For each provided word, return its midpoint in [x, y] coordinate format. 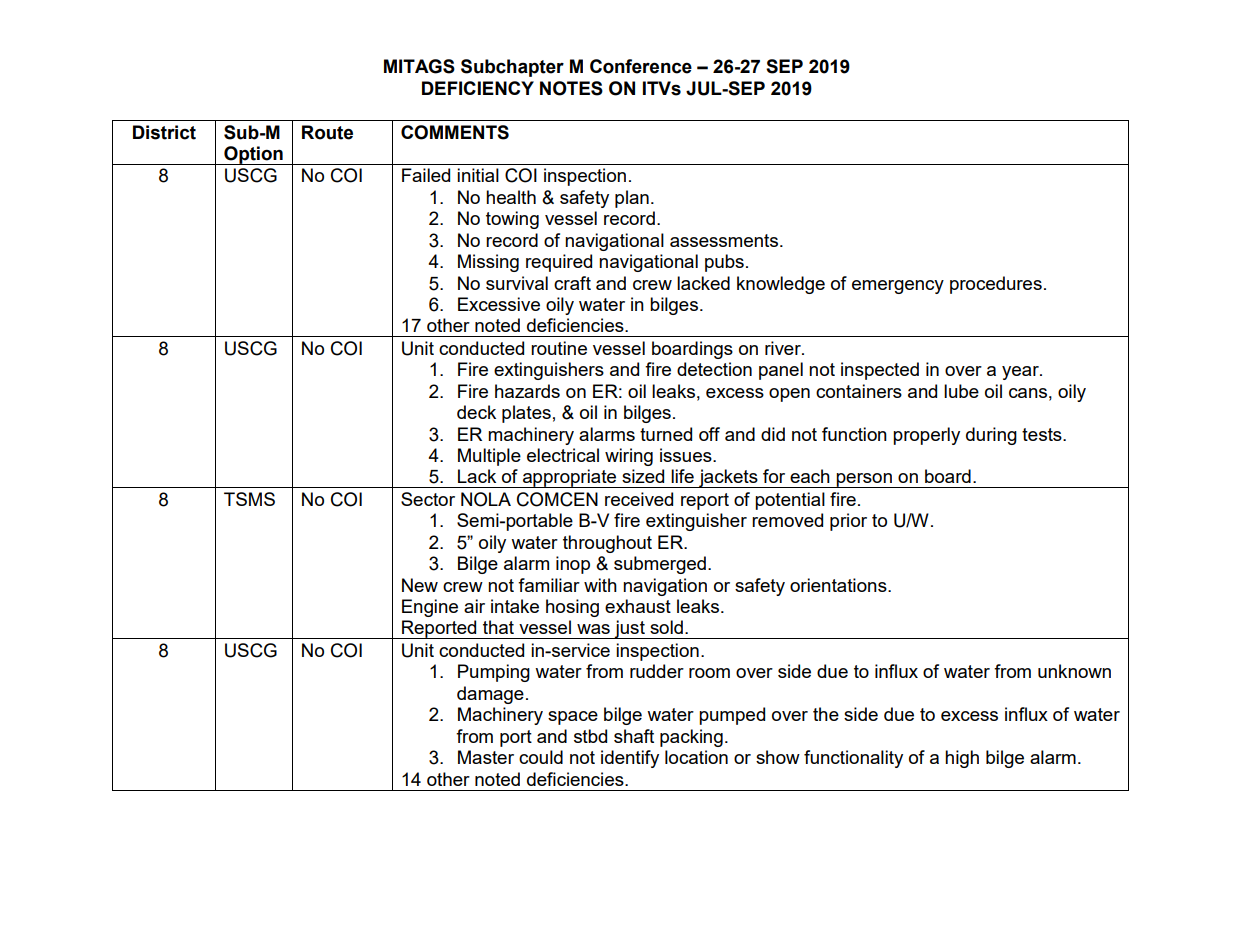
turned [666, 434]
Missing [488, 263]
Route [327, 132]
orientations [839, 585]
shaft [634, 736]
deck [476, 412]
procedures [996, 285]
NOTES [571, 88]
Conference [641, 66]
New [420, 585]
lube [961, 391]
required [559, 263]
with [600, 585]
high [962, 759]
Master [486, 757]
